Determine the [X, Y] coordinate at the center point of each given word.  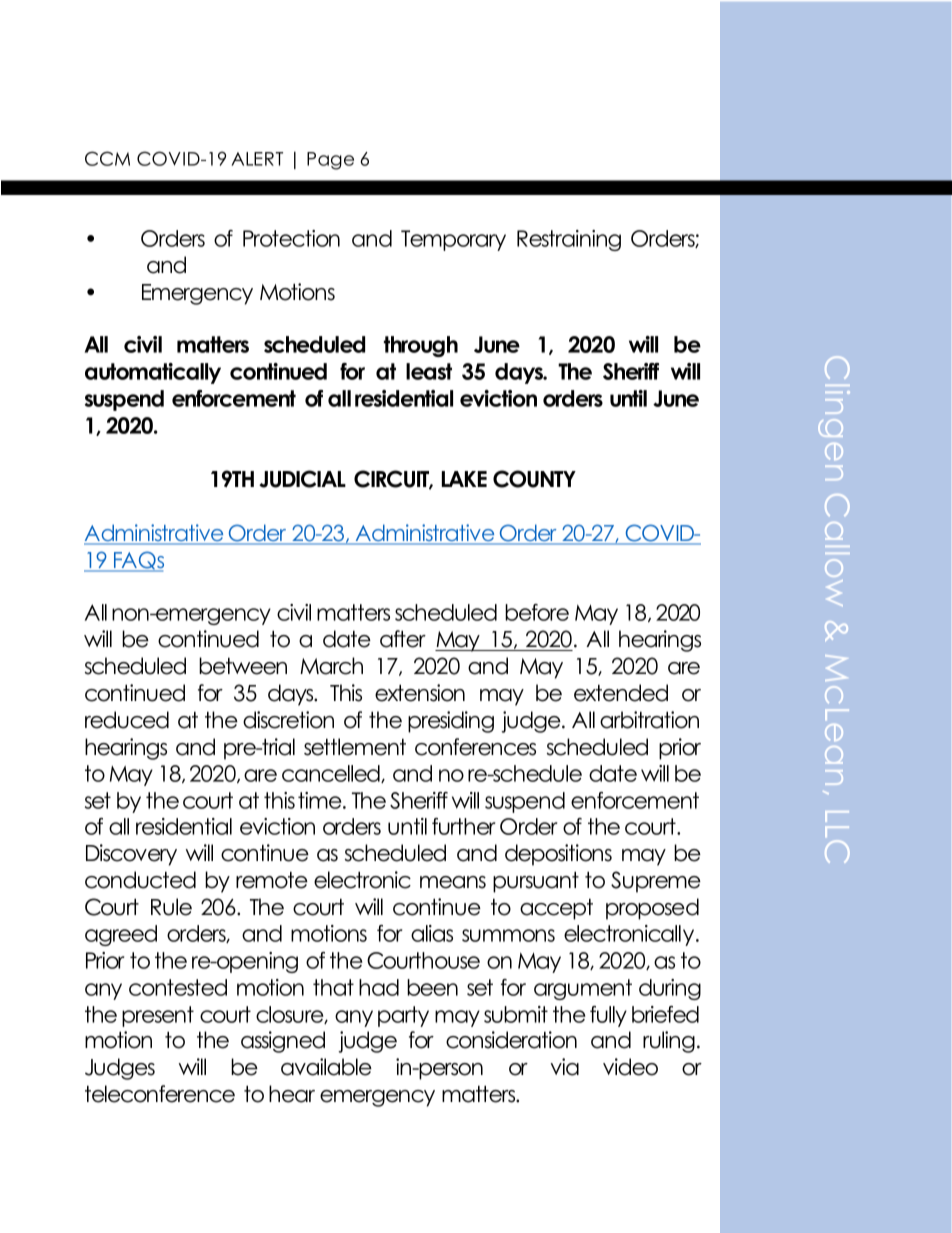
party [403, 1016]
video [630, 1067]
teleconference [160, 1094]
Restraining [569, 240]
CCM [107, 158]
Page [330, 161]
